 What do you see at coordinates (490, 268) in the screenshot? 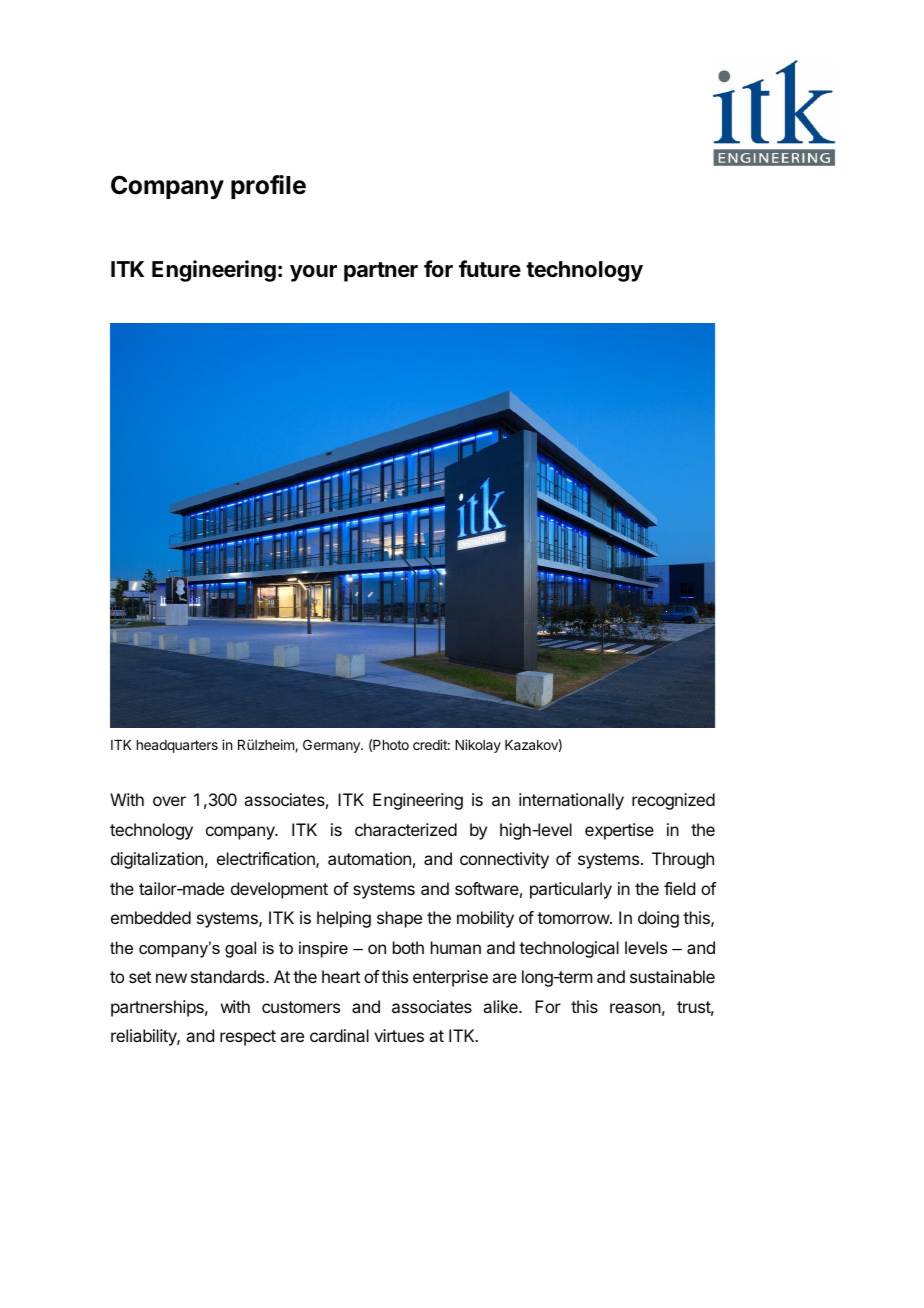
I see `future` at bounding box center [490, 268].
